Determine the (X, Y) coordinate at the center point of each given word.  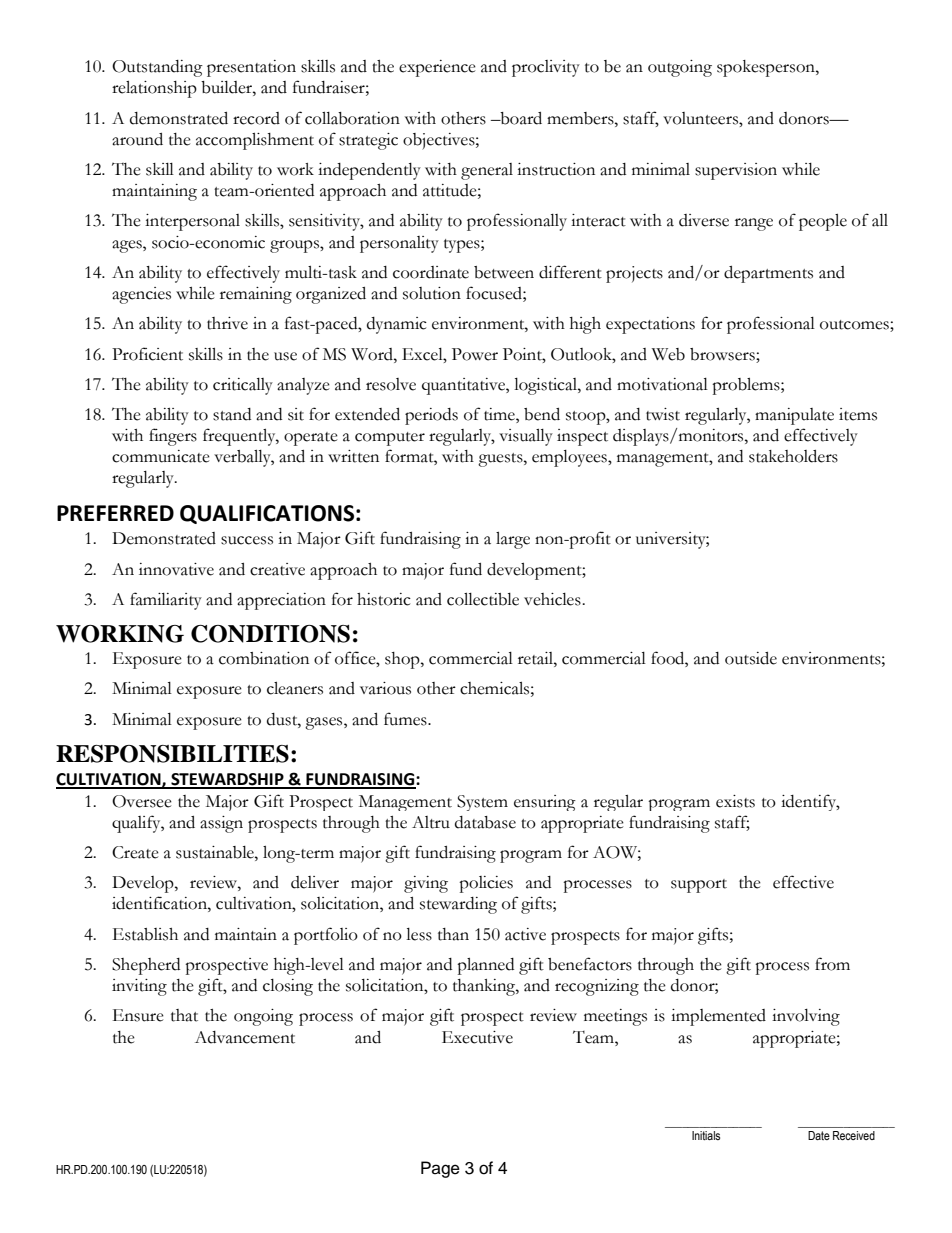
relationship (154, 89)
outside (751, 658)
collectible (483, 599)
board (520, 118)
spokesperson (767, 68)
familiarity (166, 601)
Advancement (245, 1037)
